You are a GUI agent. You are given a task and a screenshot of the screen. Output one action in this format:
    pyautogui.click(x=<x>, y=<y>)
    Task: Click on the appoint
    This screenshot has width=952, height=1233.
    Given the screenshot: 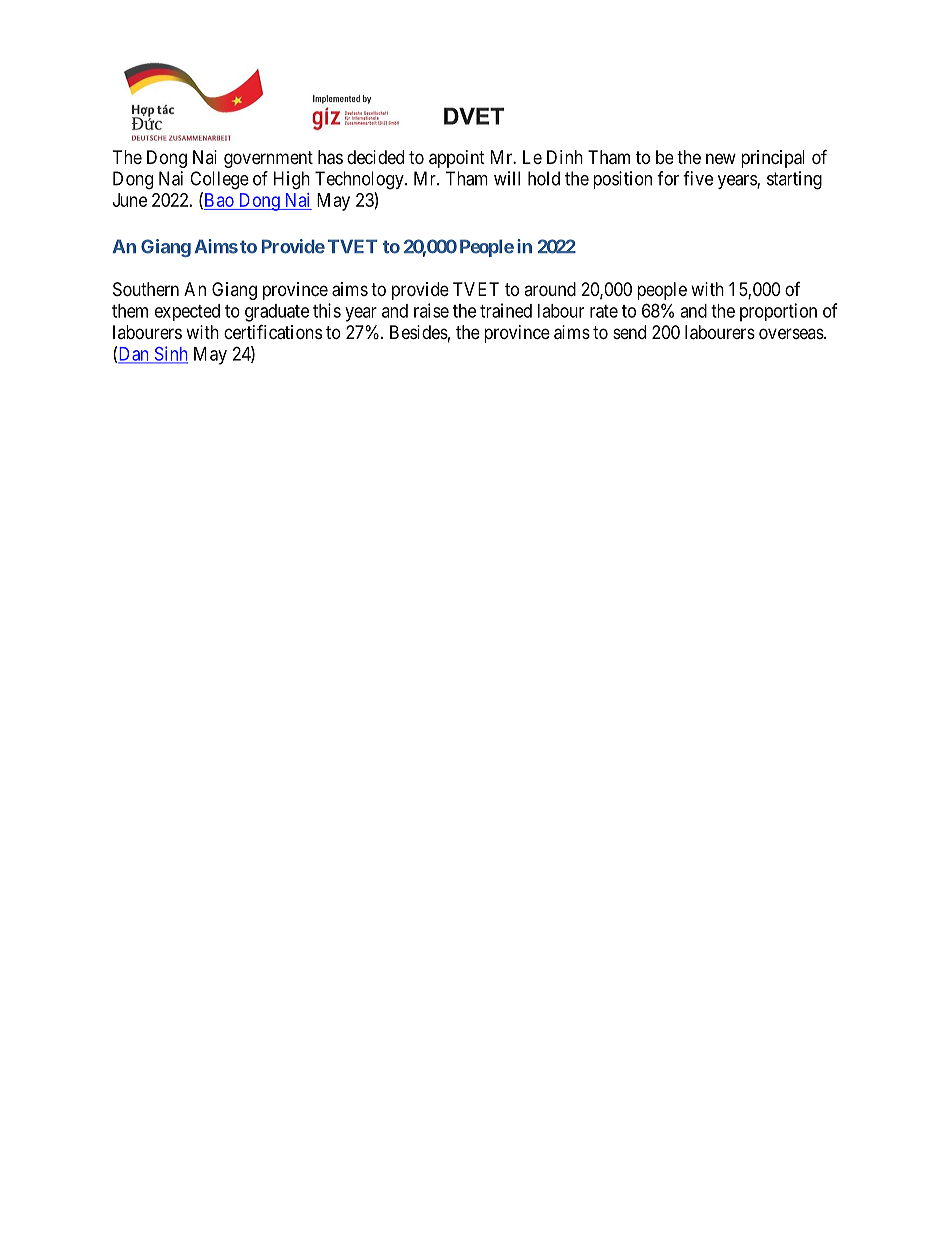 What is the action you would take?
    pyautogui.click(x=457, y=159)
